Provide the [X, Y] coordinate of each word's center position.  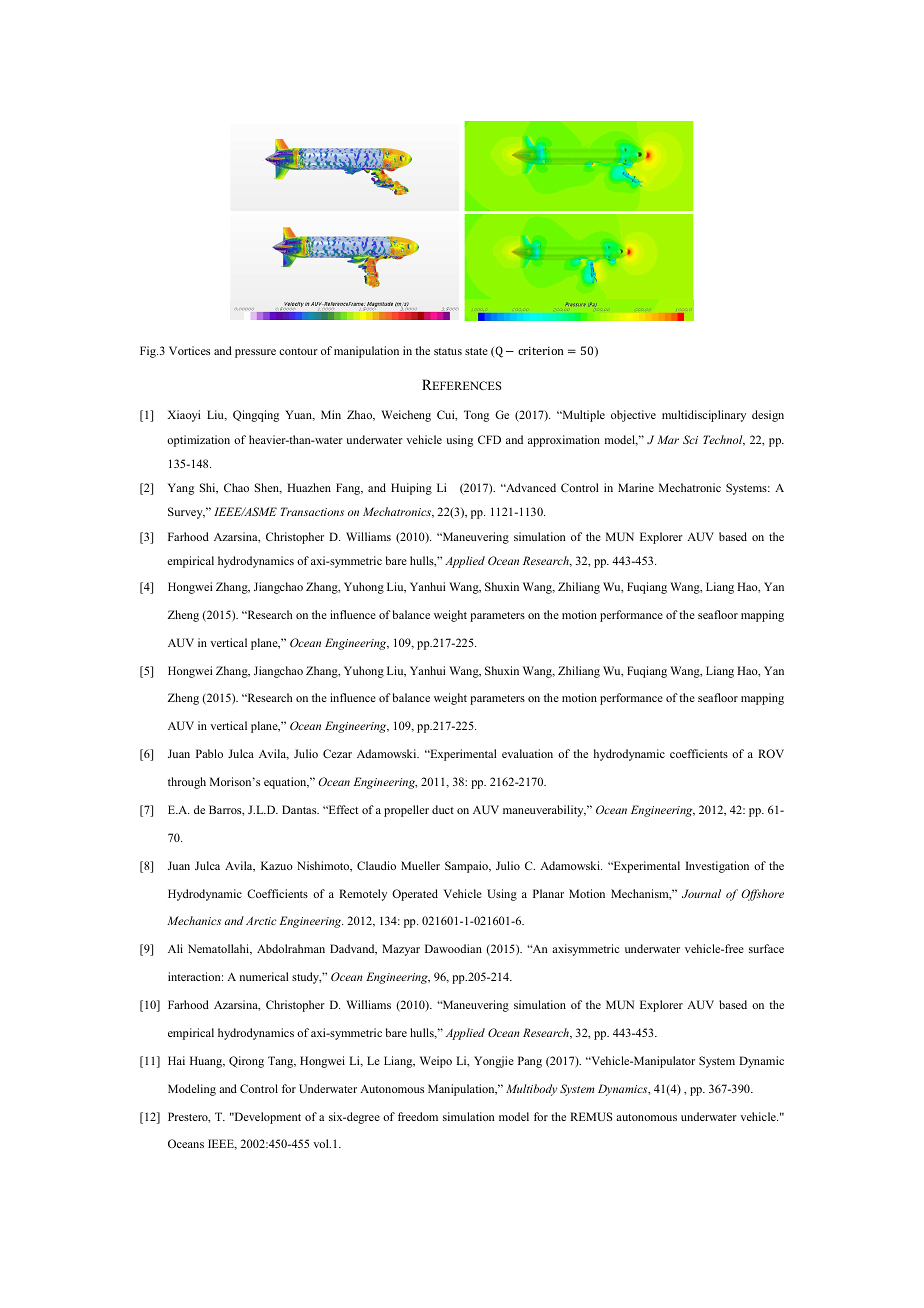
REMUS [591, 1116]
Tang [282, 1062]
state [476, 351]
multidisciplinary [704, 416]
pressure [255, 353]
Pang [530, 1062]
